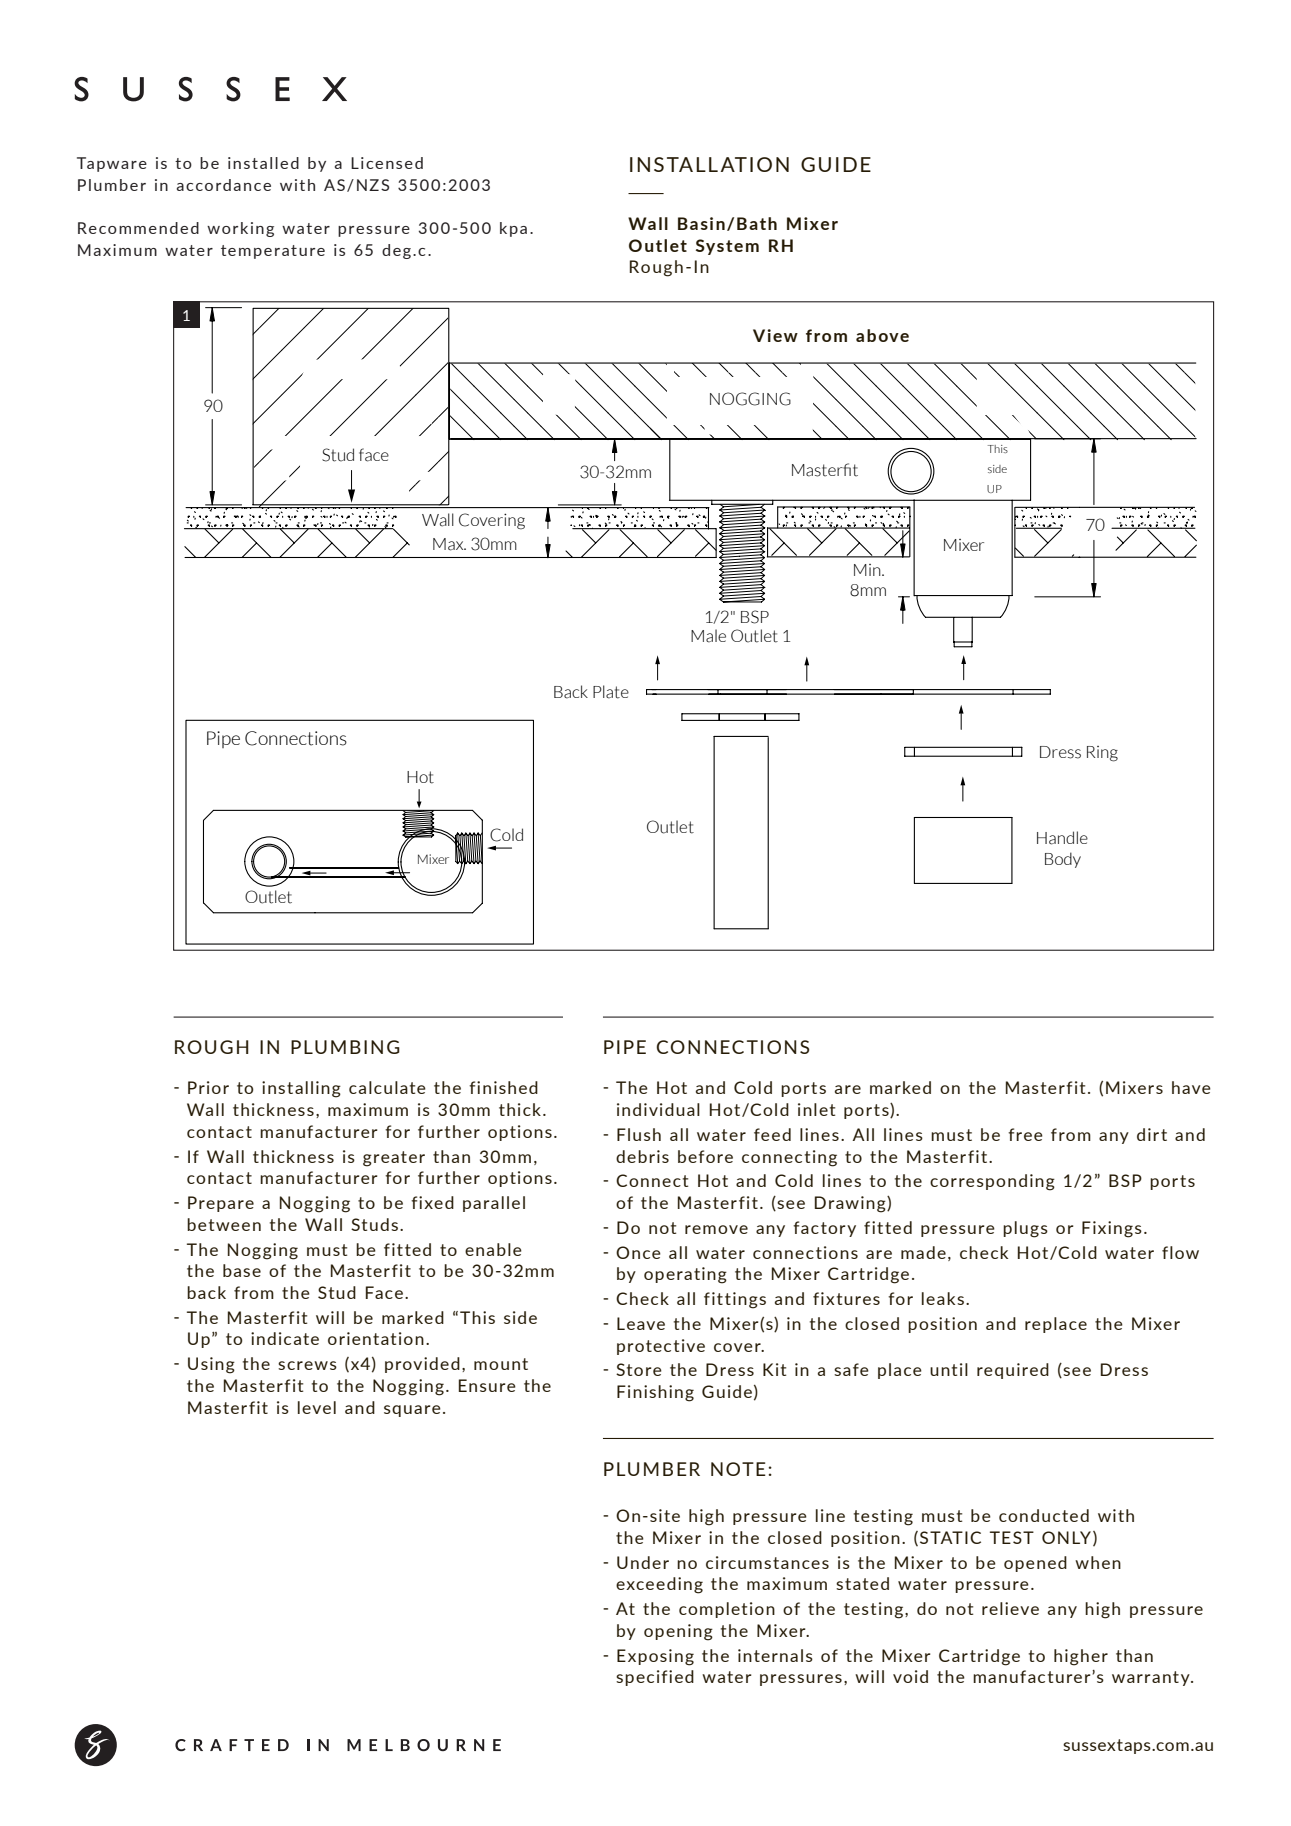 The image size is (1291, 1826). Describe the element at coordinates (345, 1047) in the document. I see `PLUMBING` at that location.
